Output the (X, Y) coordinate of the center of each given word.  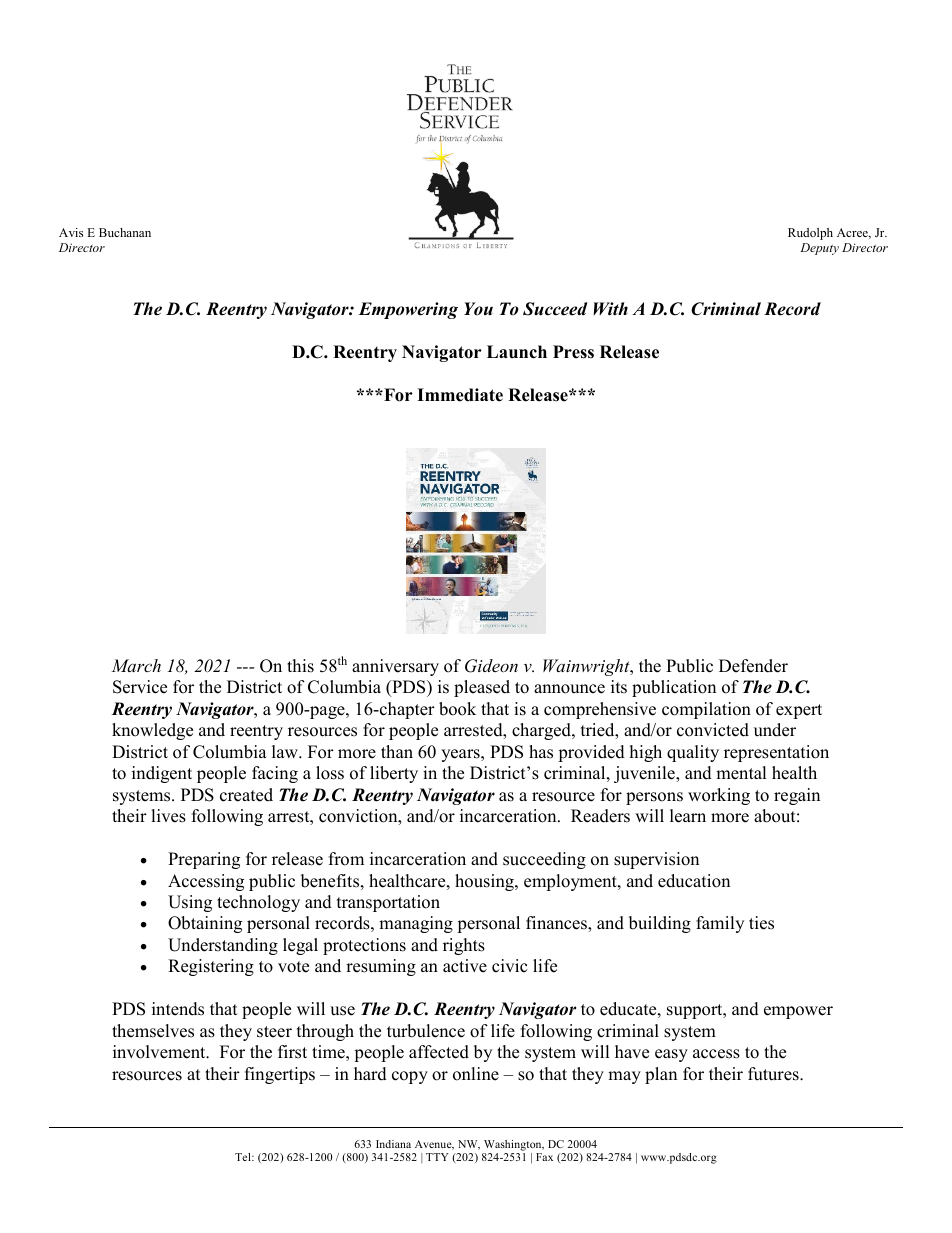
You (478, 309)
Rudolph (810, 234)
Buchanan (125, 232)
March (136, 665)
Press (573, 352)
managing (416, 924)
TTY (437, 1157)
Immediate (460, 395)
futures (774, 1074)
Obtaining (205, 924)
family (720, 924)
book (457, 709)
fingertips (280, 1075)
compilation (706, 710)
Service (140, 687)
